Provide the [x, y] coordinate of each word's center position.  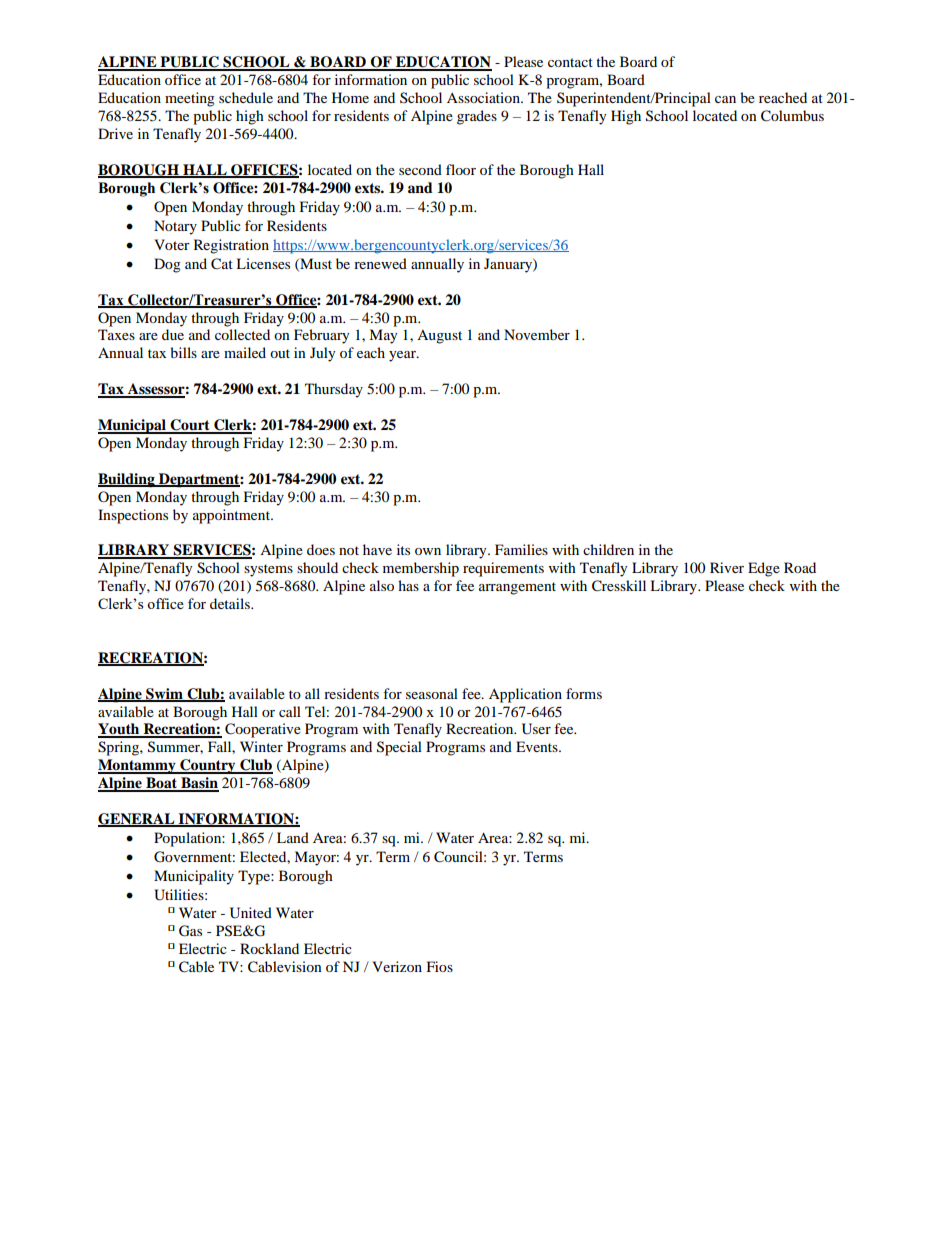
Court [190, 426]
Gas [190, 931]
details [231, 603]
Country [208, 766]
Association [484, 97]
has [408, 585]
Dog [167, 265]
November [537, 334]
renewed [380, 263]
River [727, 567]
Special [399, 748]
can [725, 99]
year [403, 356]
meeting [190, 99]
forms [584, 693]
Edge [764, 569]
